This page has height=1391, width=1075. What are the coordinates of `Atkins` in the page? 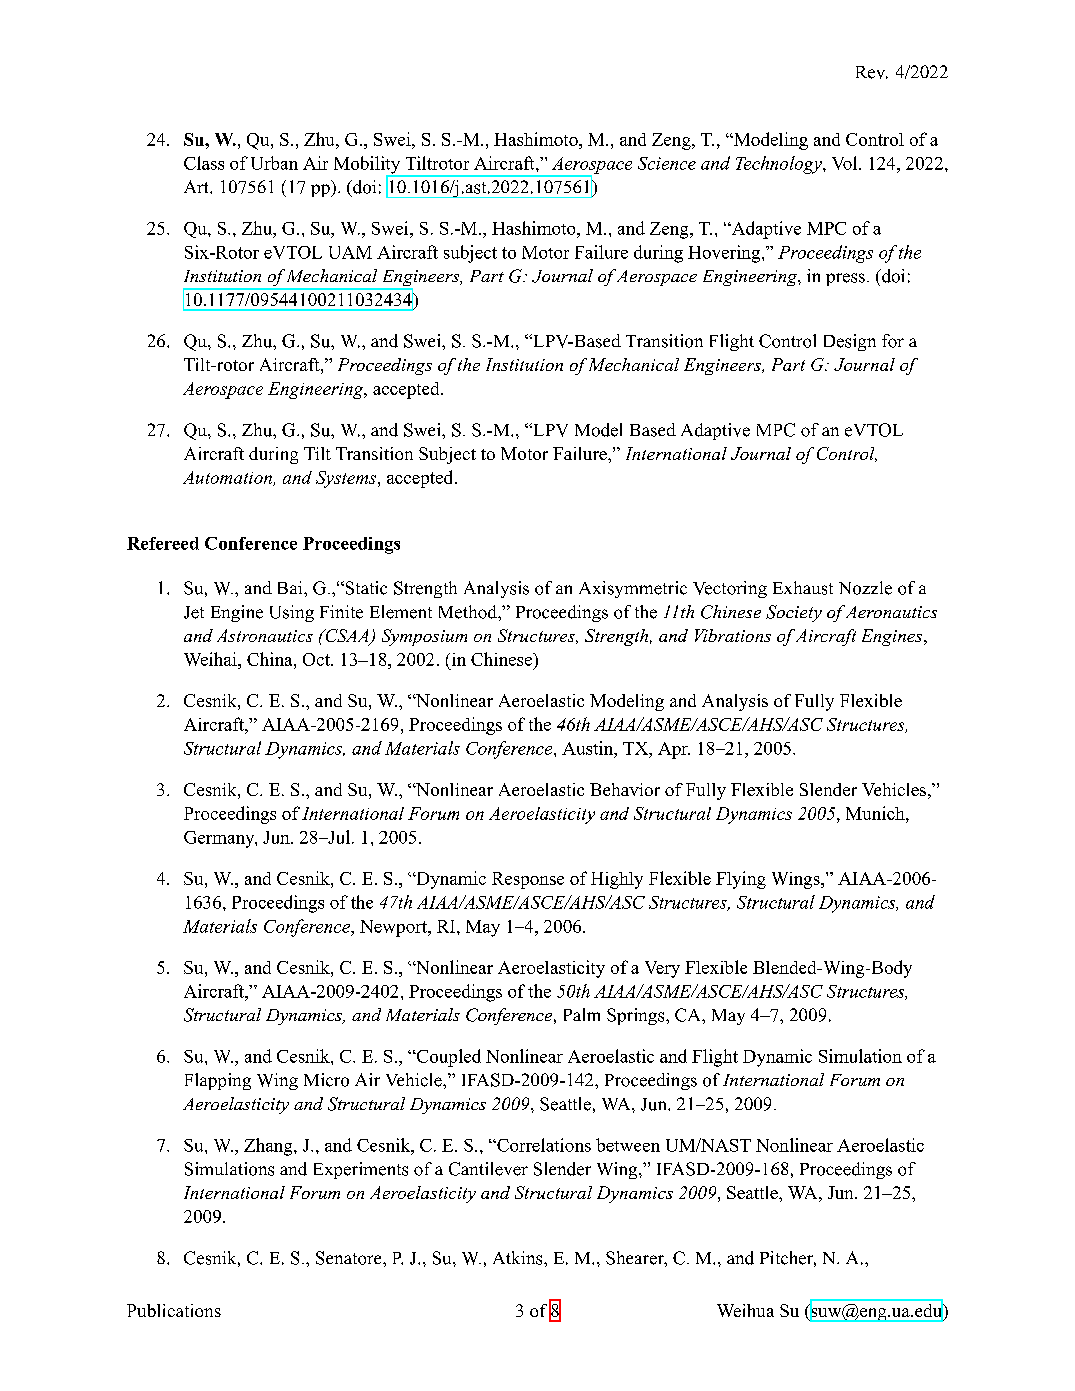 It's located at (519, 1258).
